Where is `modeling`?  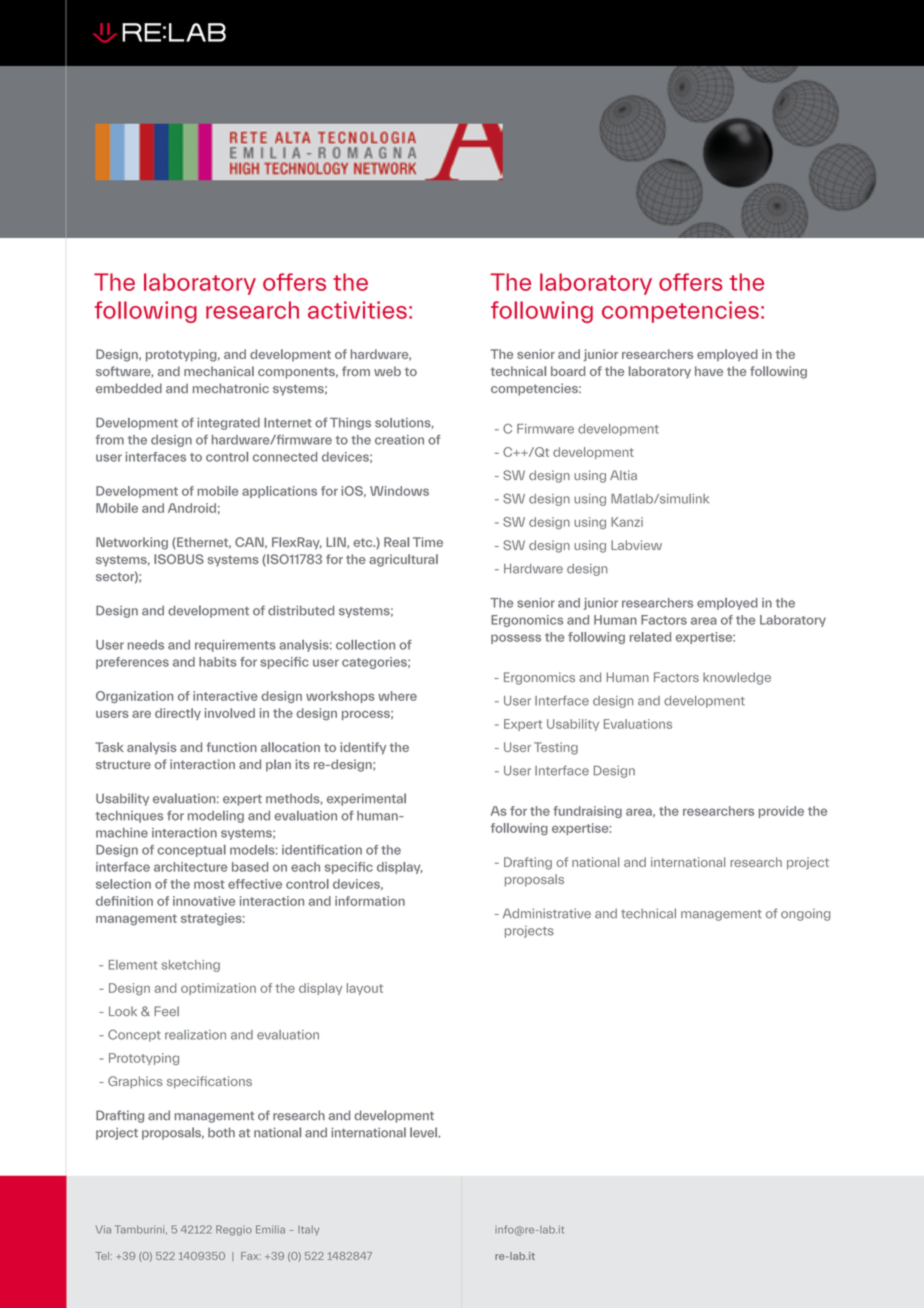 modeling is located at coordinates (216, 817).
